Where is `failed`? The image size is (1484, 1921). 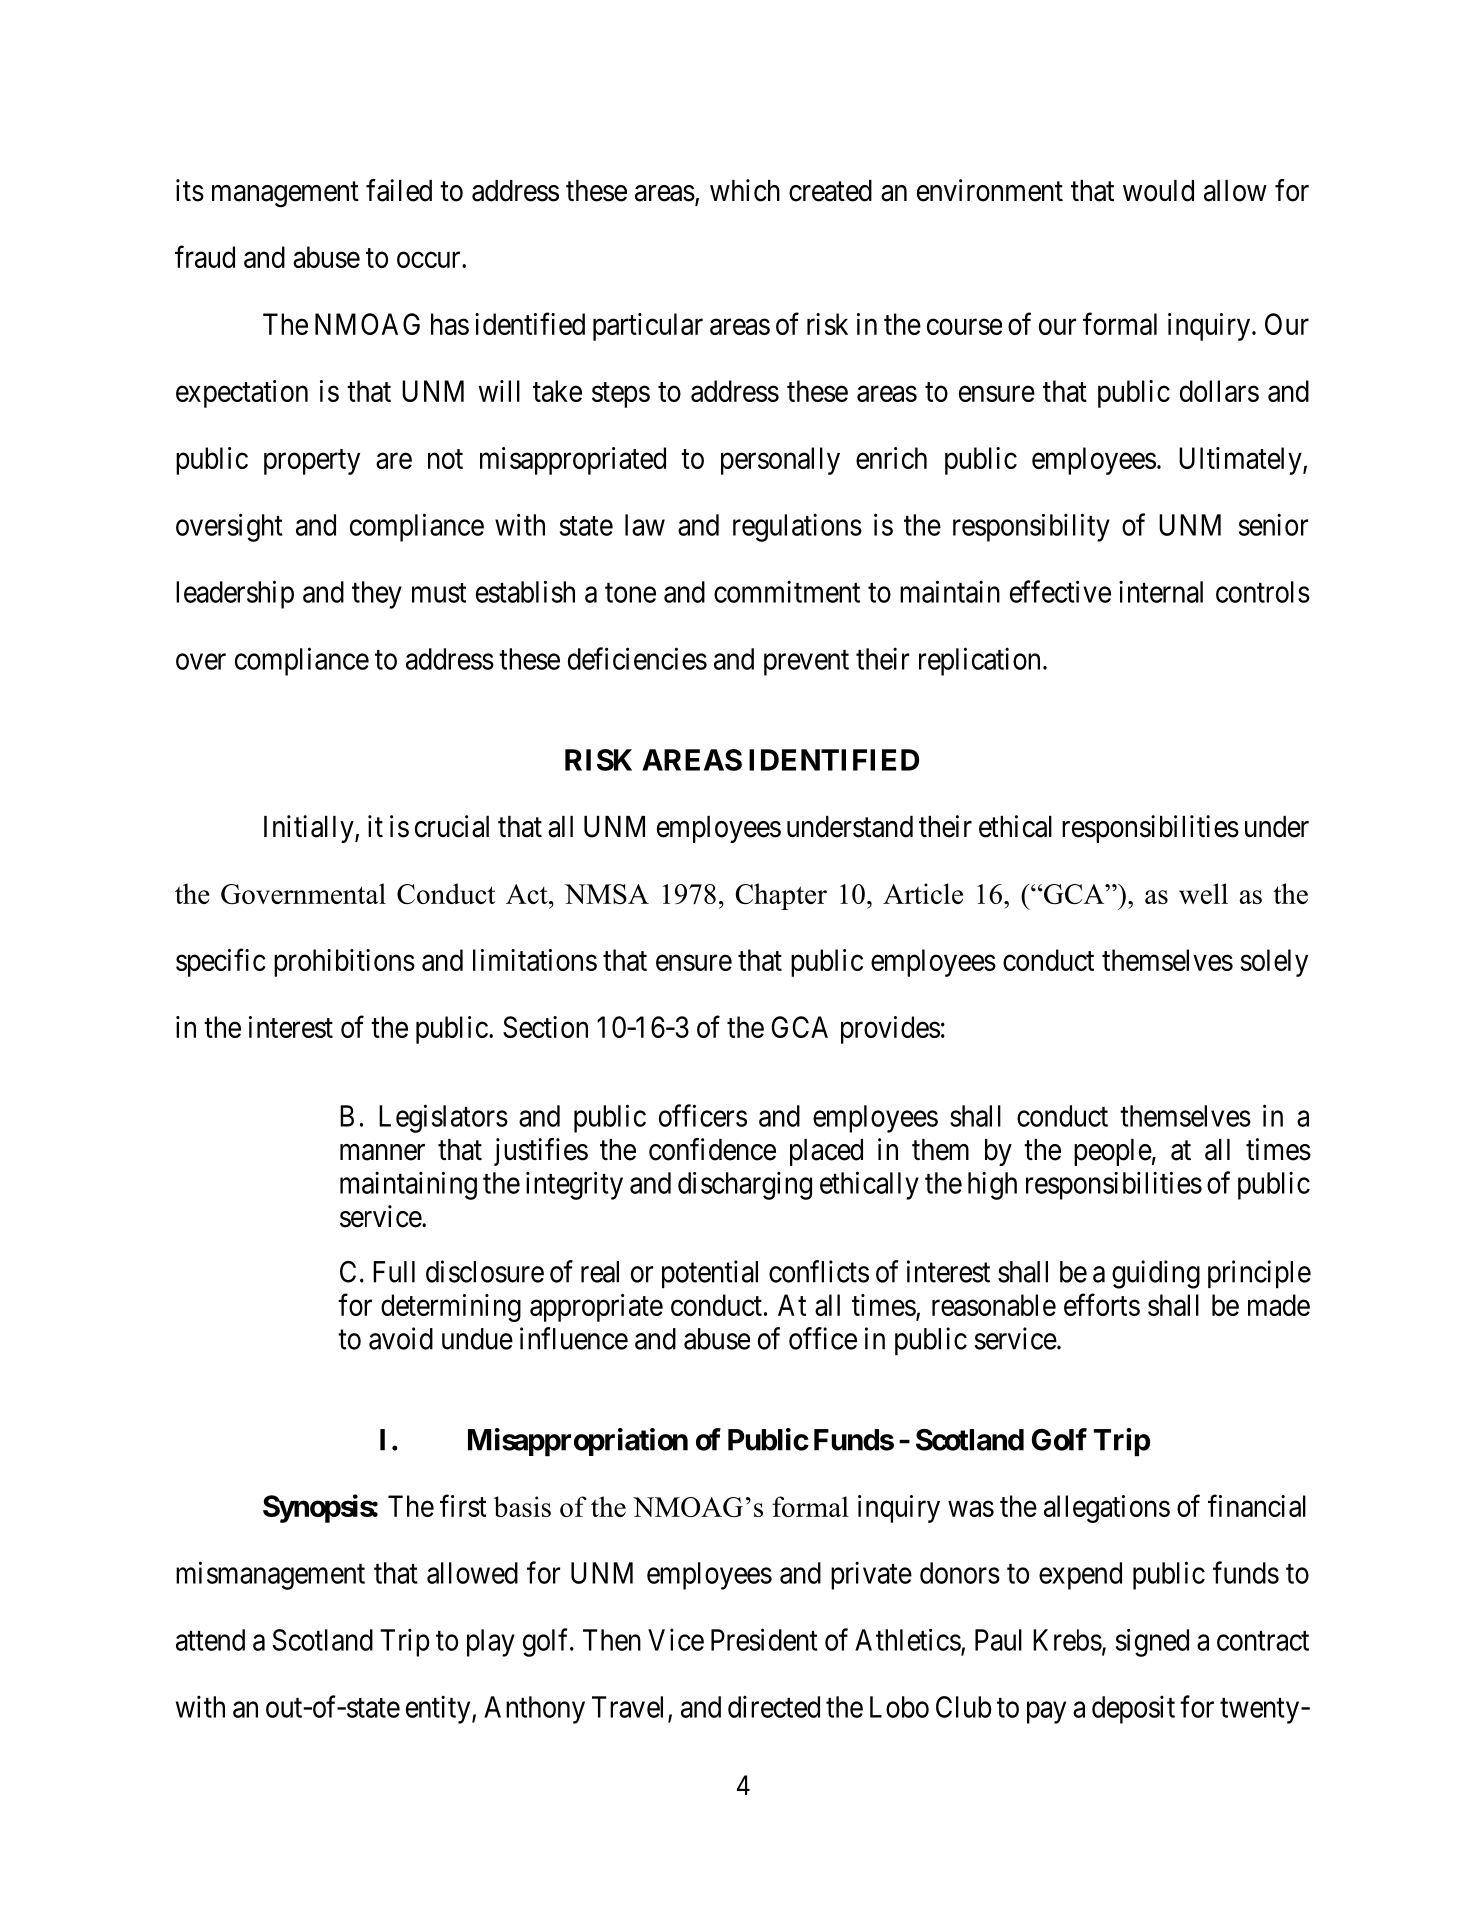
failed is located at coordinates (399, 190).
